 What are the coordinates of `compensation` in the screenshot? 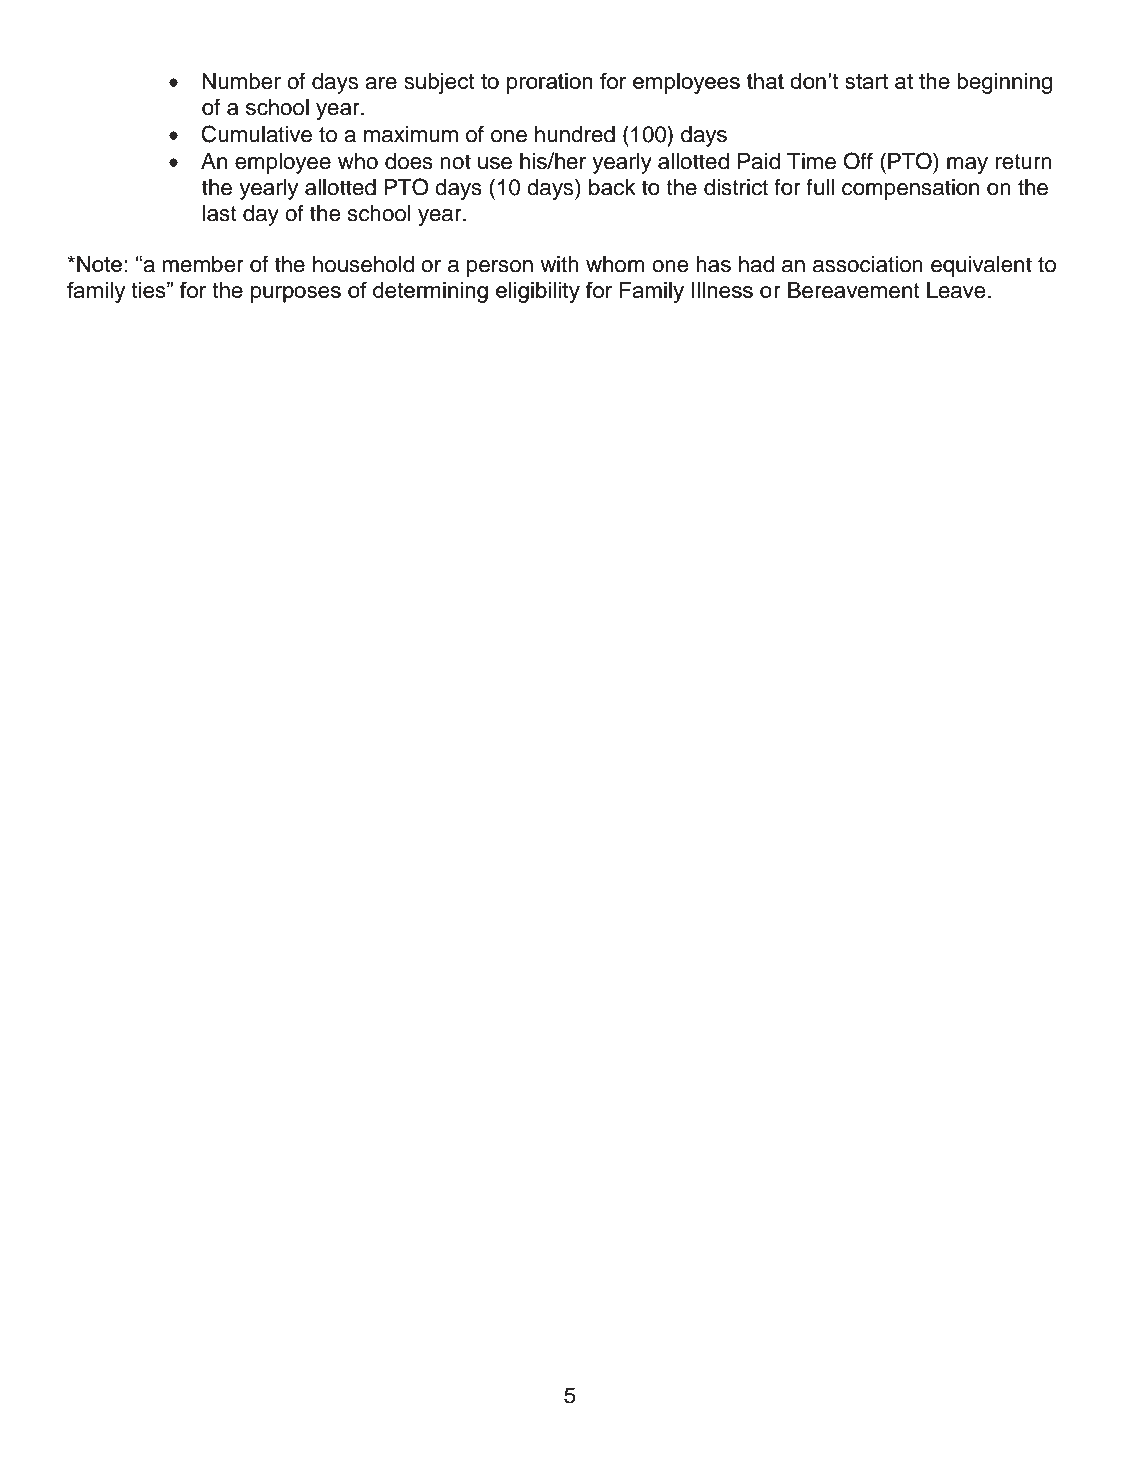 It's located at (910, 189).
